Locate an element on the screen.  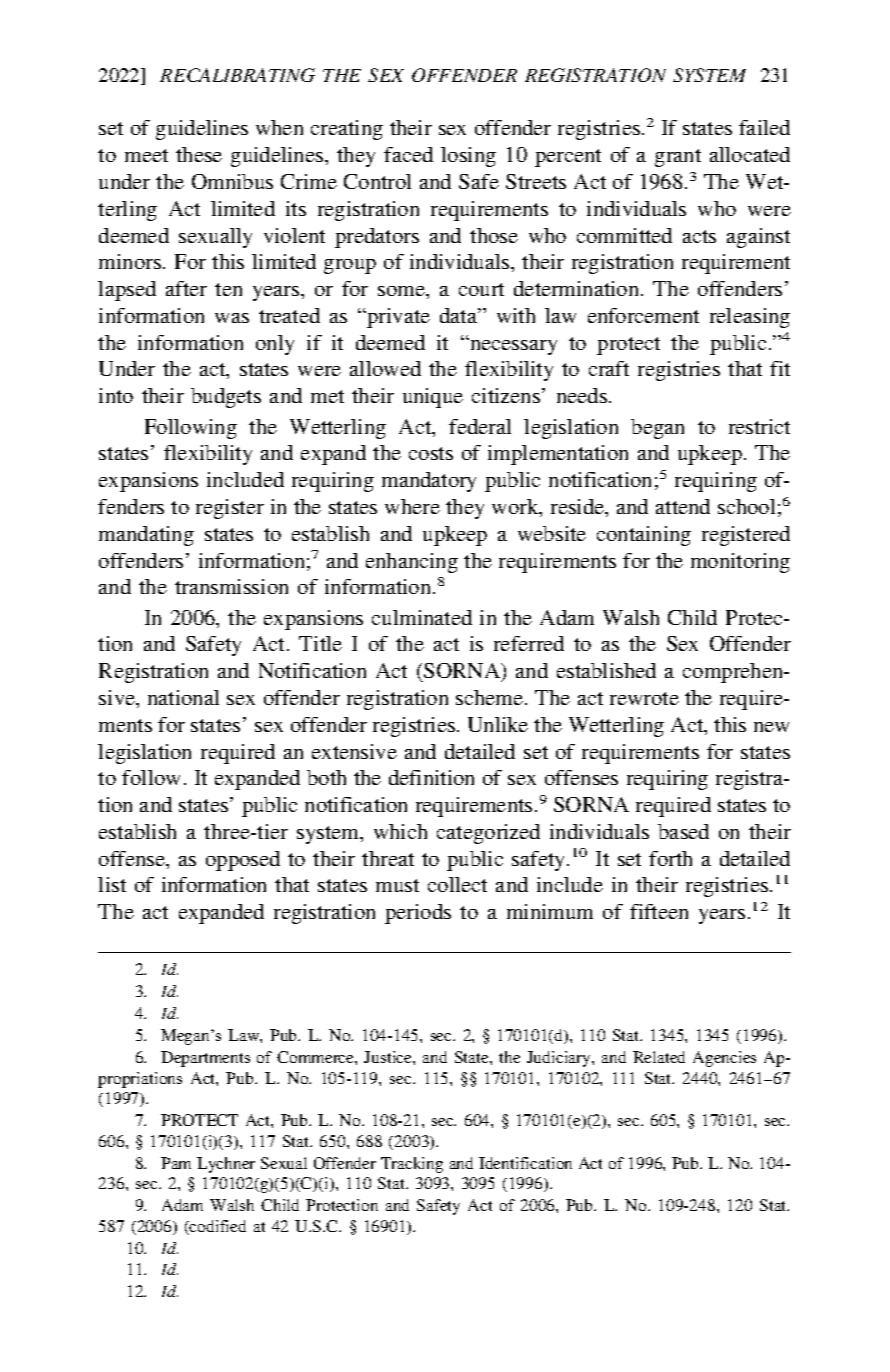
Pam is located at coordinates (176, 1163).
